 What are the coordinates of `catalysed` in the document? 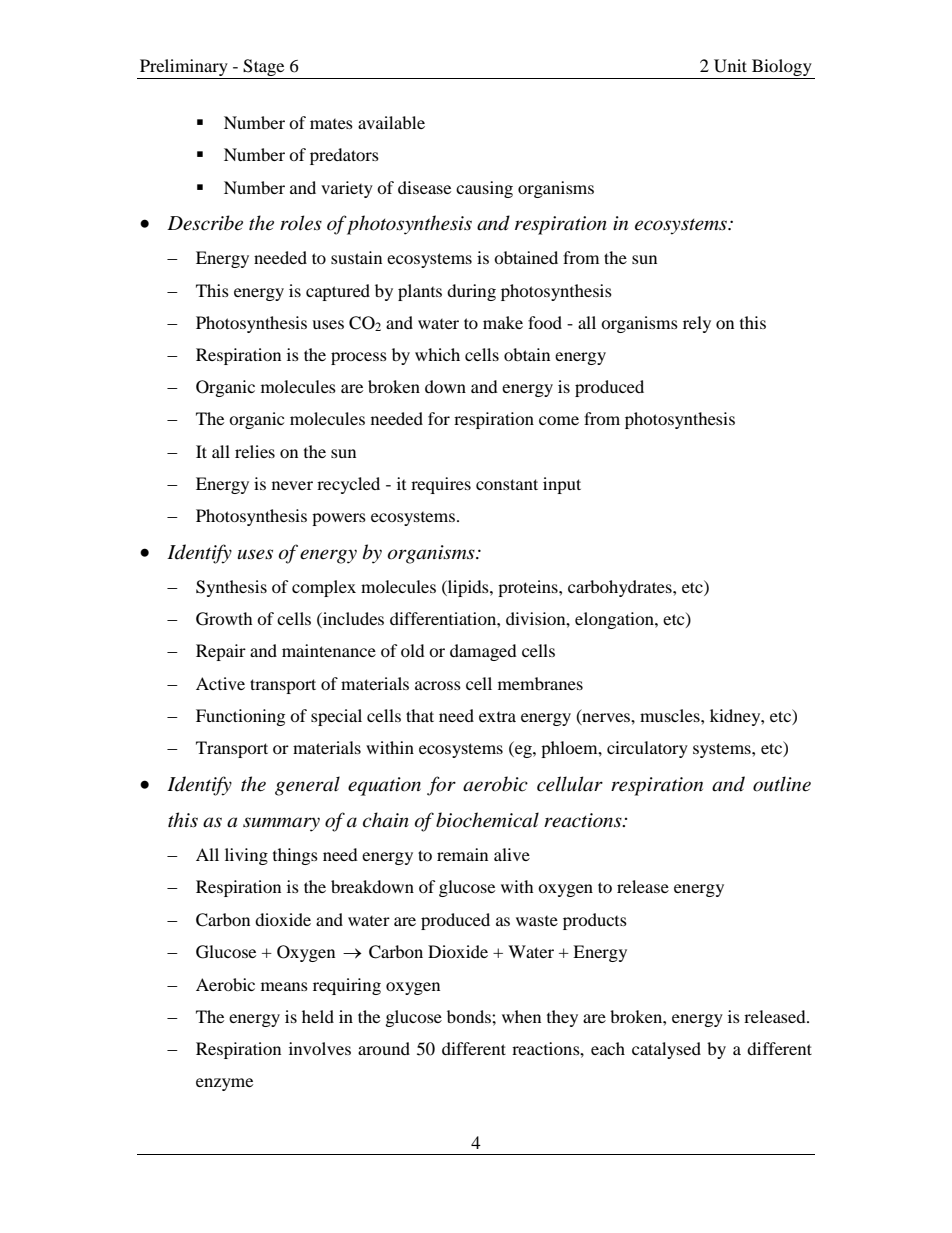 It's located at (666, 1050).
